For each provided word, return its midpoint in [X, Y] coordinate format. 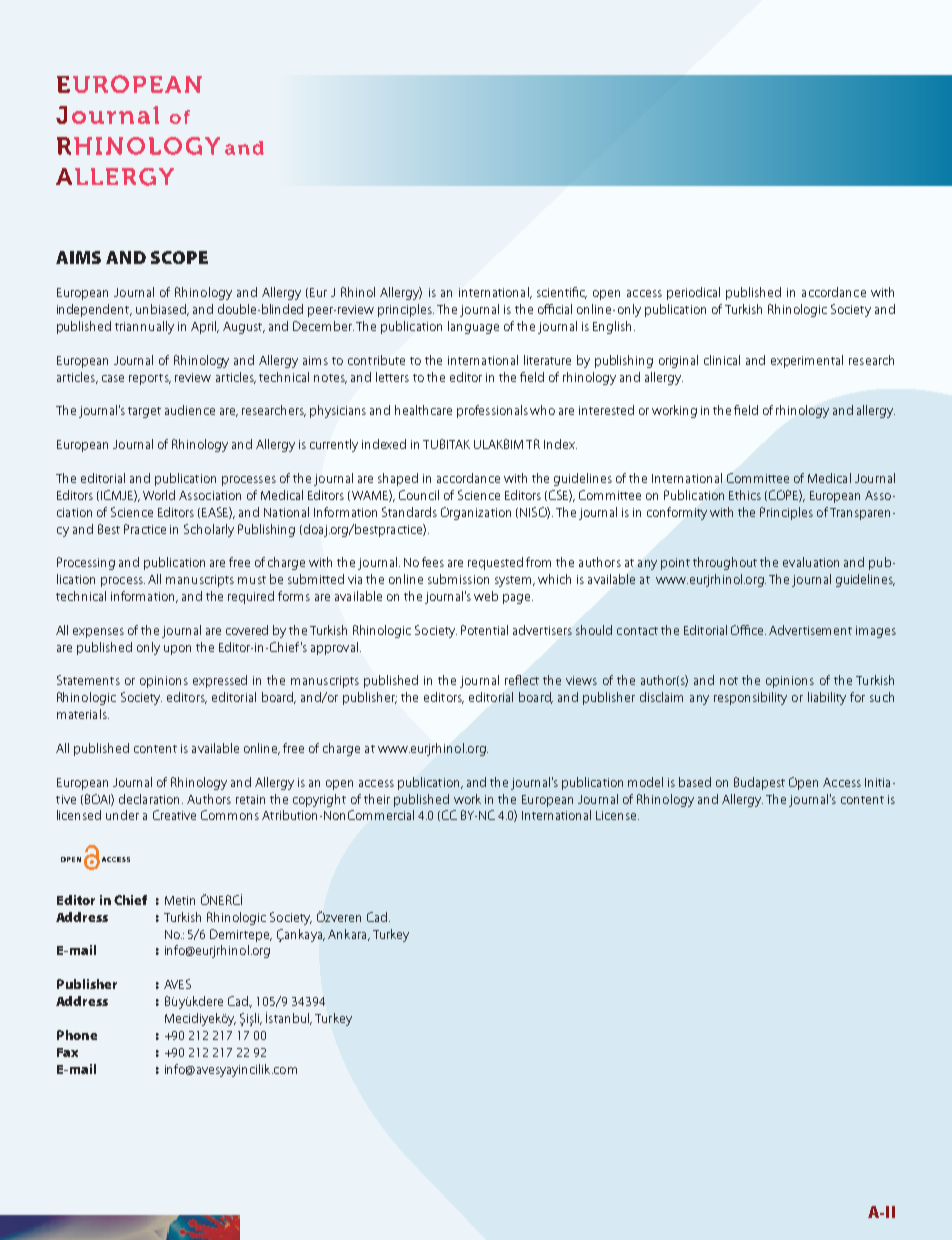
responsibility [750, 698]
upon [177, 650]
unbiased [162, 310]
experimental [807, 361]
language [473, 327]
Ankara [348, 935]
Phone [77, 1035]
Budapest [759, 783]
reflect [522, 680]
